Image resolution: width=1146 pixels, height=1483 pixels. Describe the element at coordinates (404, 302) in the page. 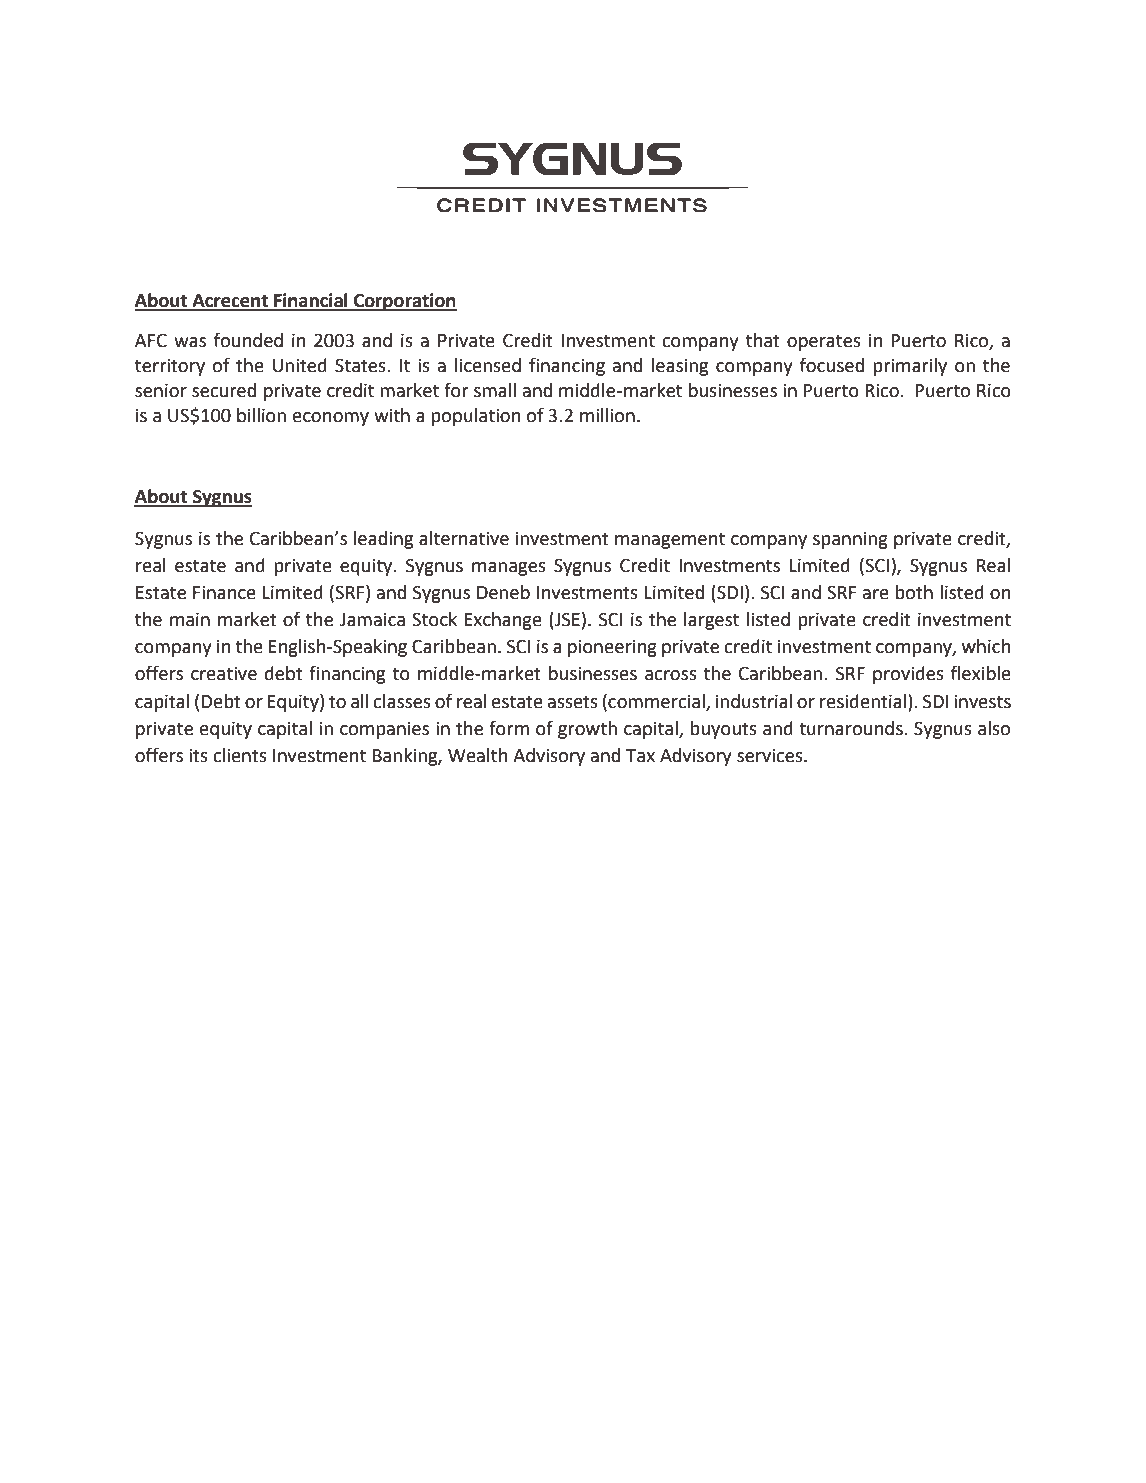

I see `Corporation` at that location.
